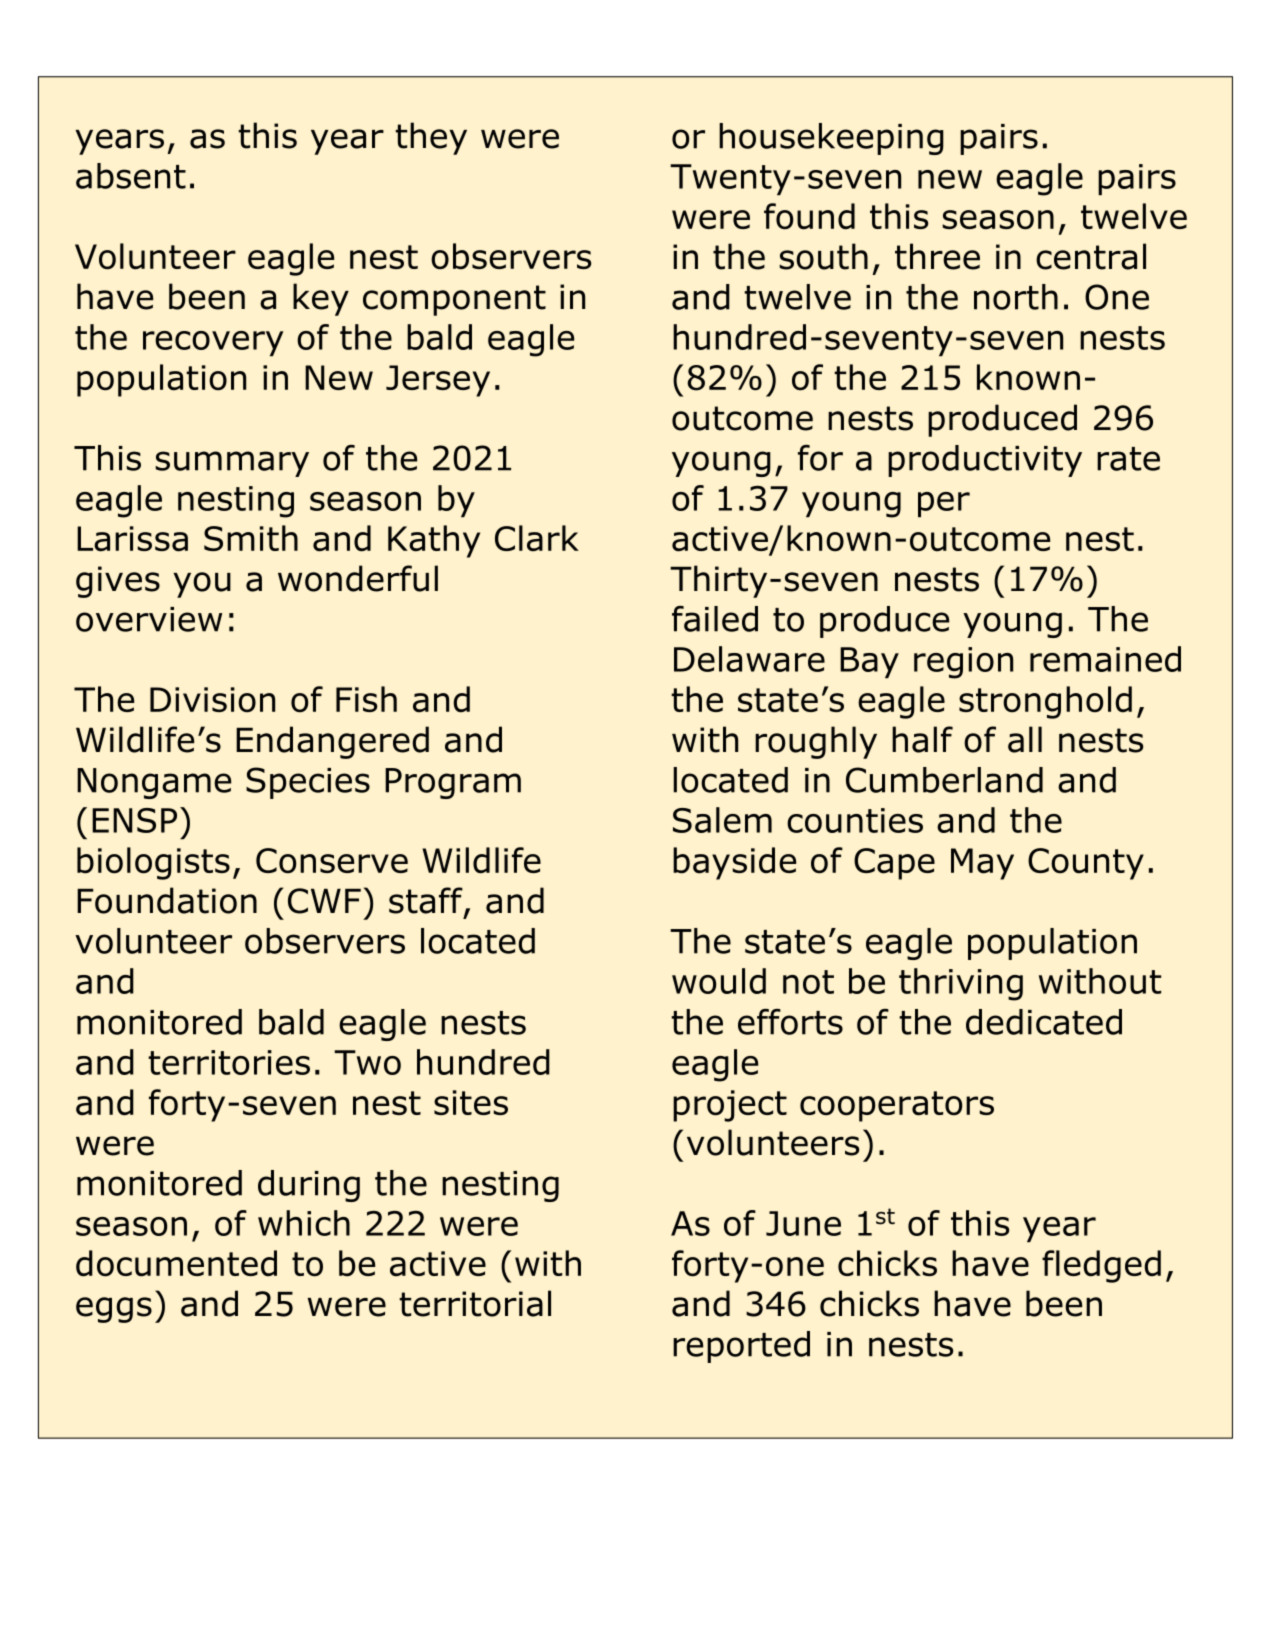 The height and width of the screenshot is (1640, 1267). I want to click on all, so click(1025, 739).
